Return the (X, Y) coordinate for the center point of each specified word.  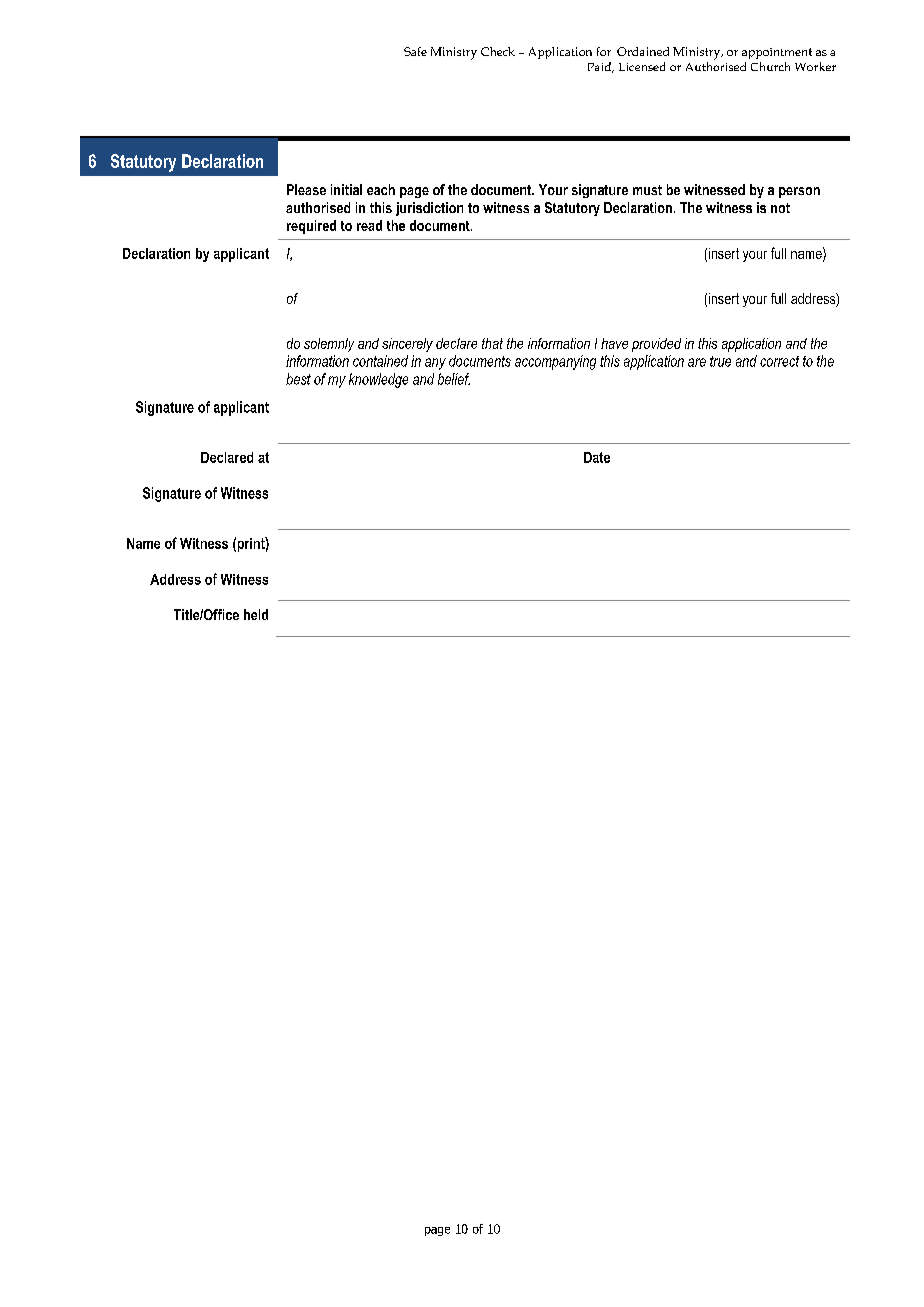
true (720, 361)
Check (498, 51)
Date (597, 457)
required (311, 227)
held (256, 614)
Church (770, 66)
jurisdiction (429, 209)
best (298, 379)
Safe (415, 51)
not (780, 208)
